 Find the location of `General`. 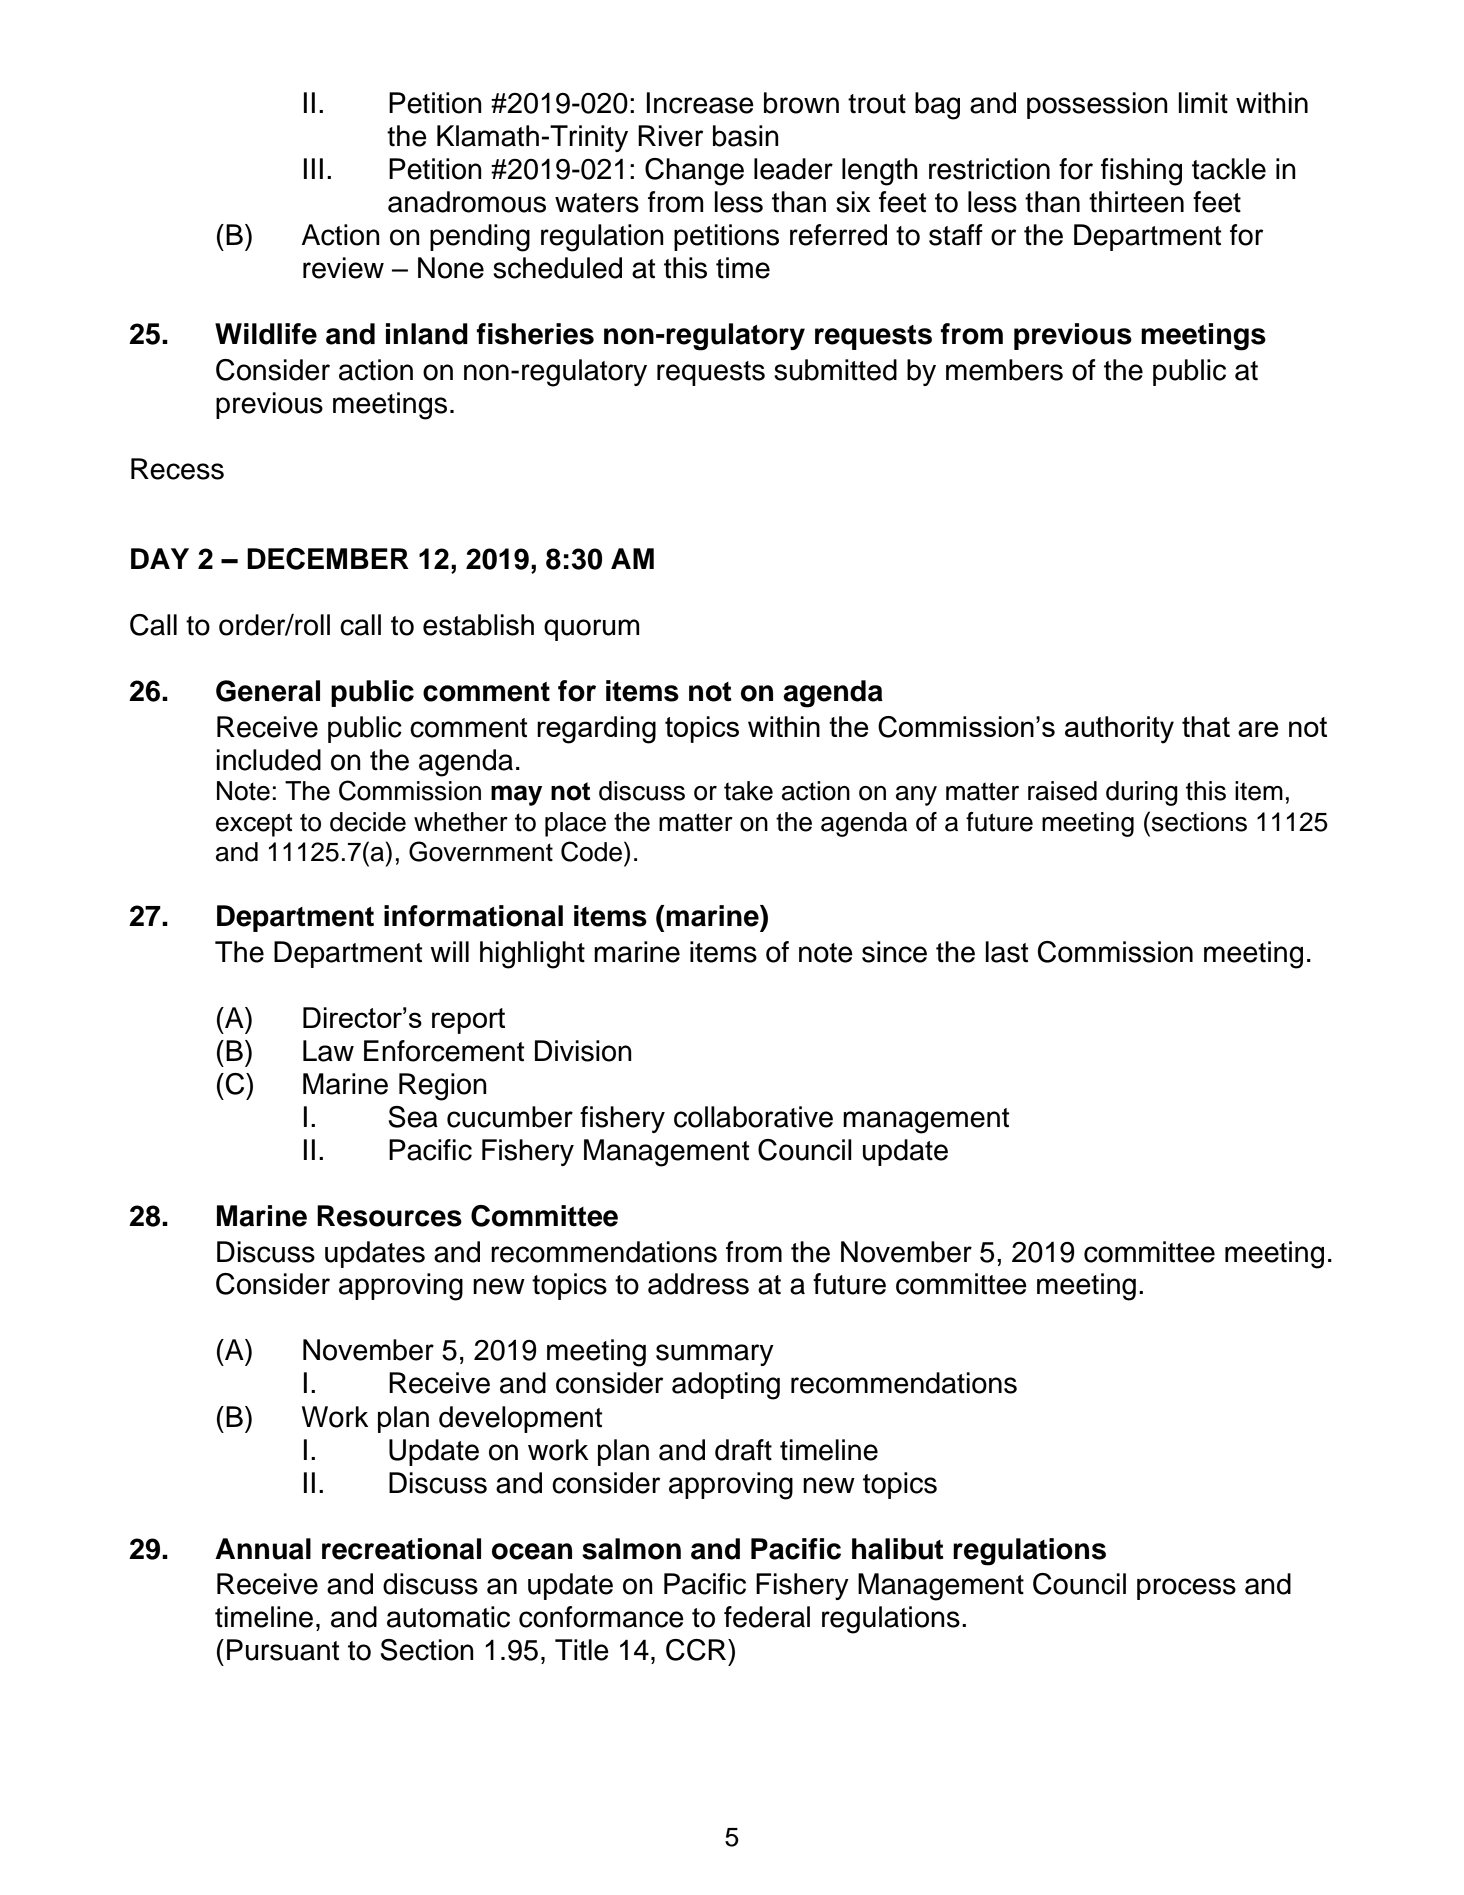

General is located at coordinates (268, 691).
